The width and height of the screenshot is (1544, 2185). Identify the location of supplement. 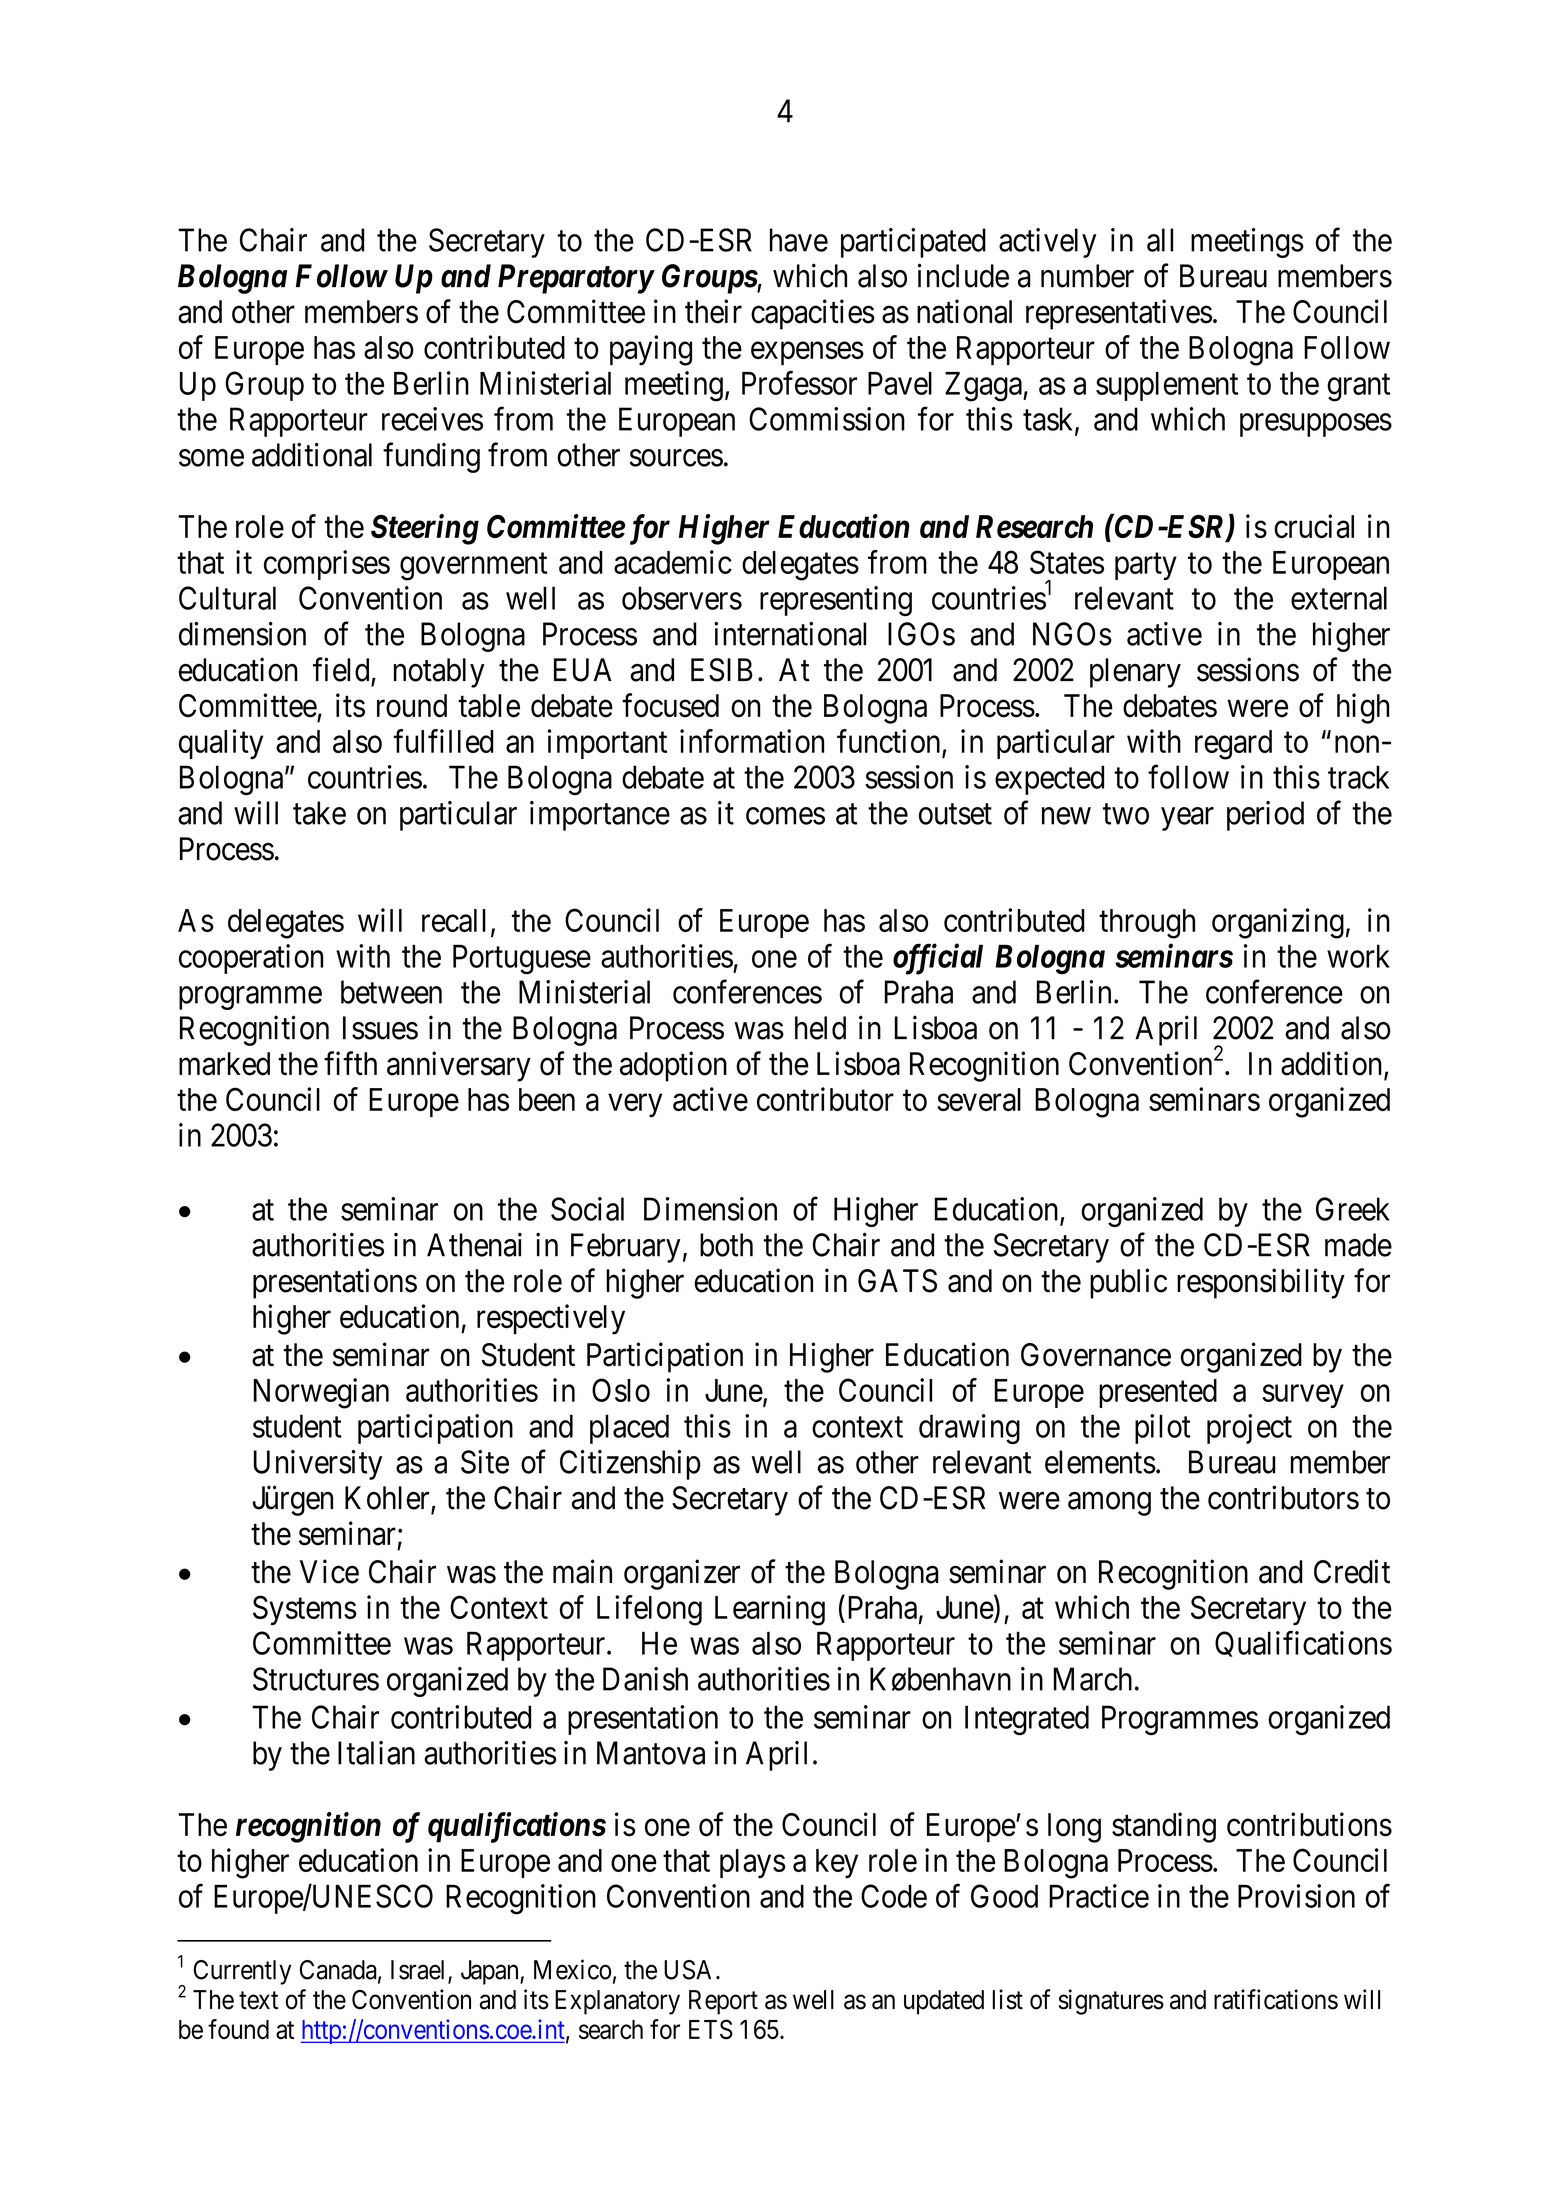
(1167, 386).
